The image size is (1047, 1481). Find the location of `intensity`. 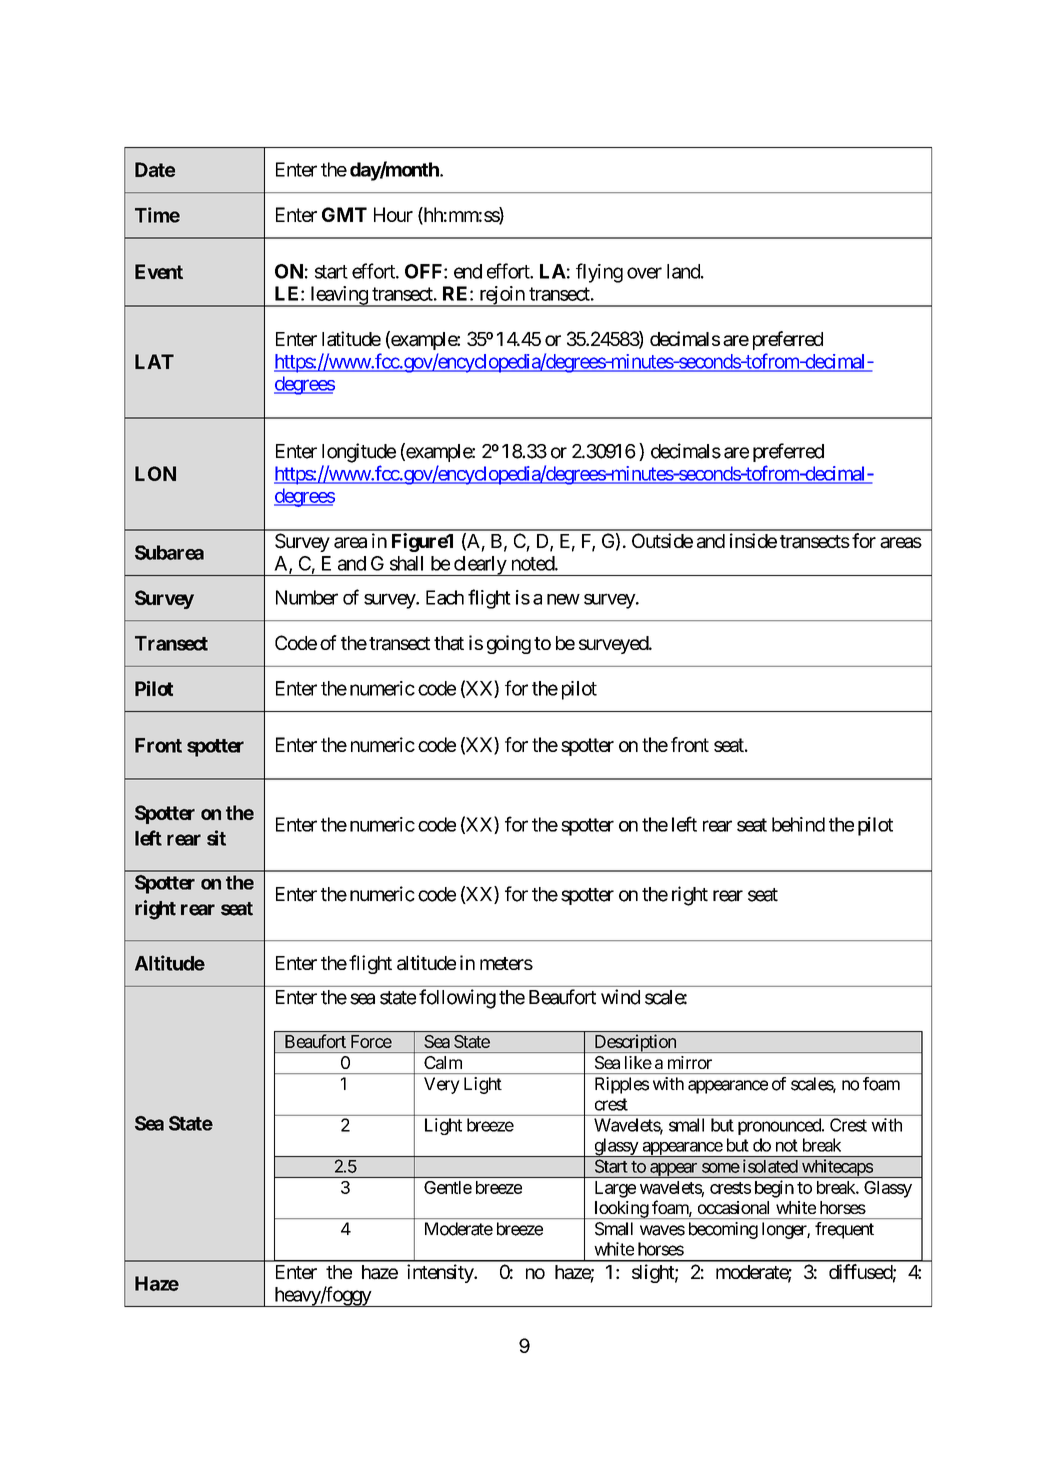

intensity is located at coordinates (441, 1273).
